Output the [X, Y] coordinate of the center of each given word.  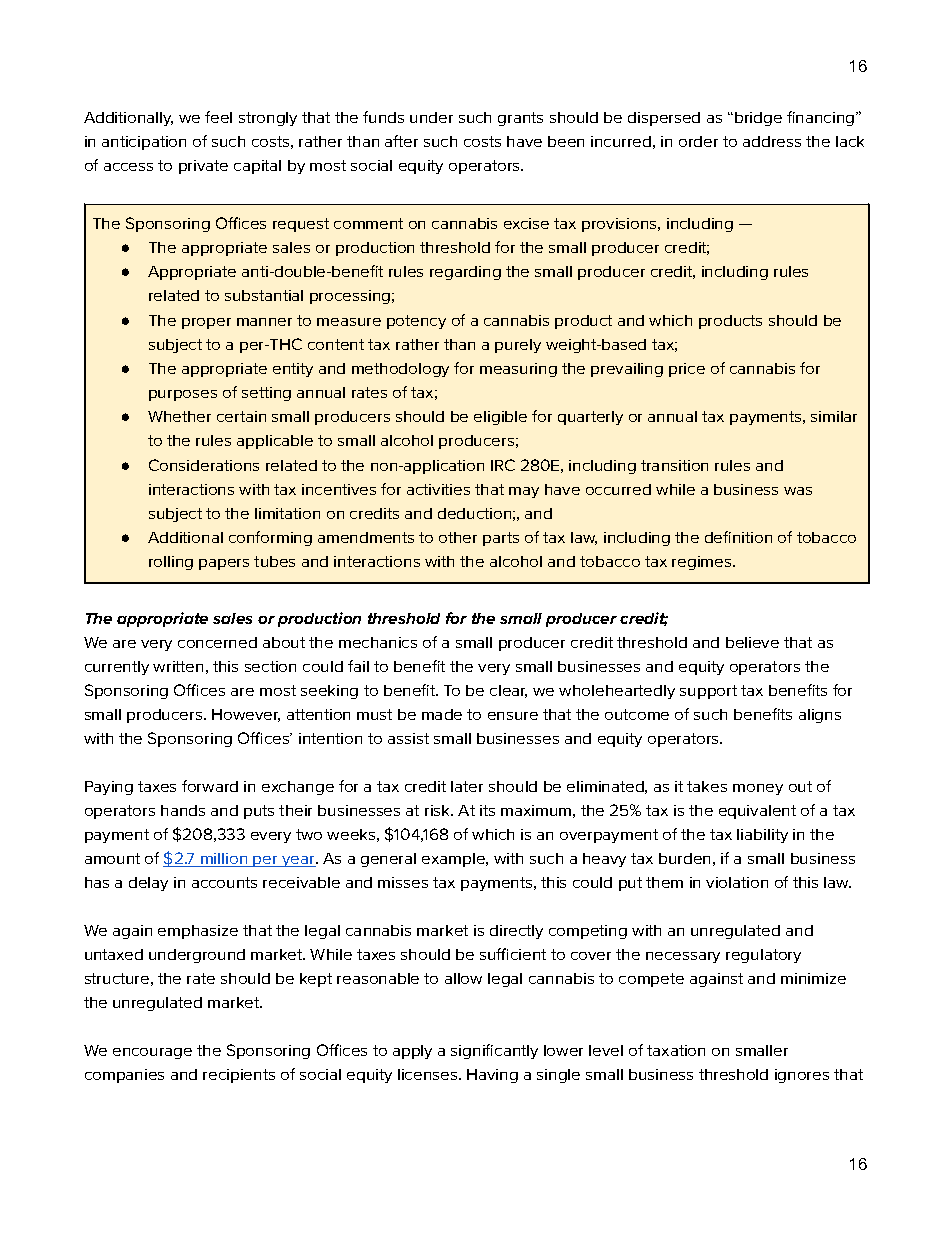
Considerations [204, 465]
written [178, 666]
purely [518, 346]
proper [206, 323]
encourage [152, 1053]
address [772, 141]
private [203, 167]
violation [737, 882]
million [224, 860]
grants [520, 119]
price [687, 370]
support [708, 692]
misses [403, 882]
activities [438, 489]
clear [508, 691]
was [798, 491]
